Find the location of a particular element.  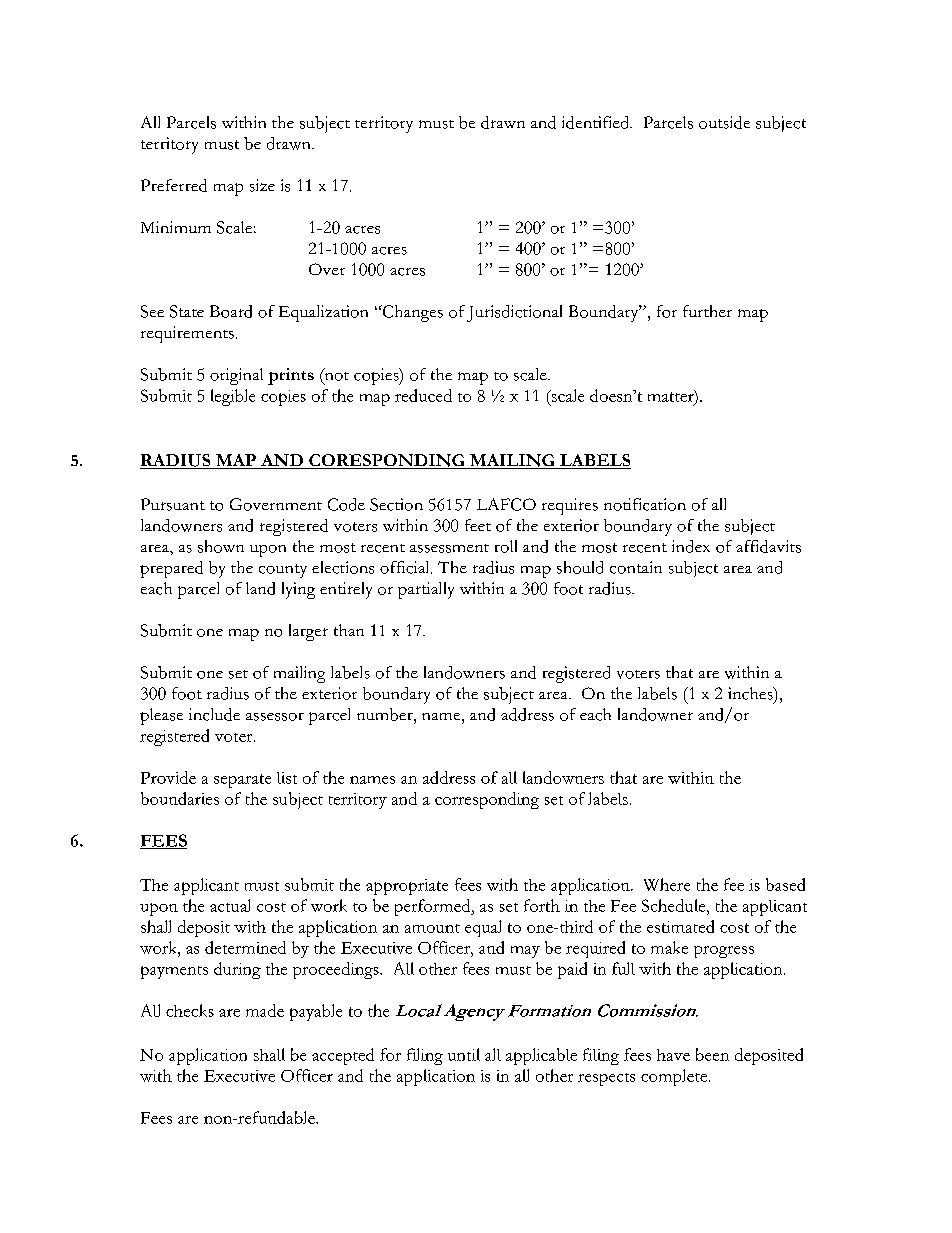

inches is located at coordinates (751, 693).
